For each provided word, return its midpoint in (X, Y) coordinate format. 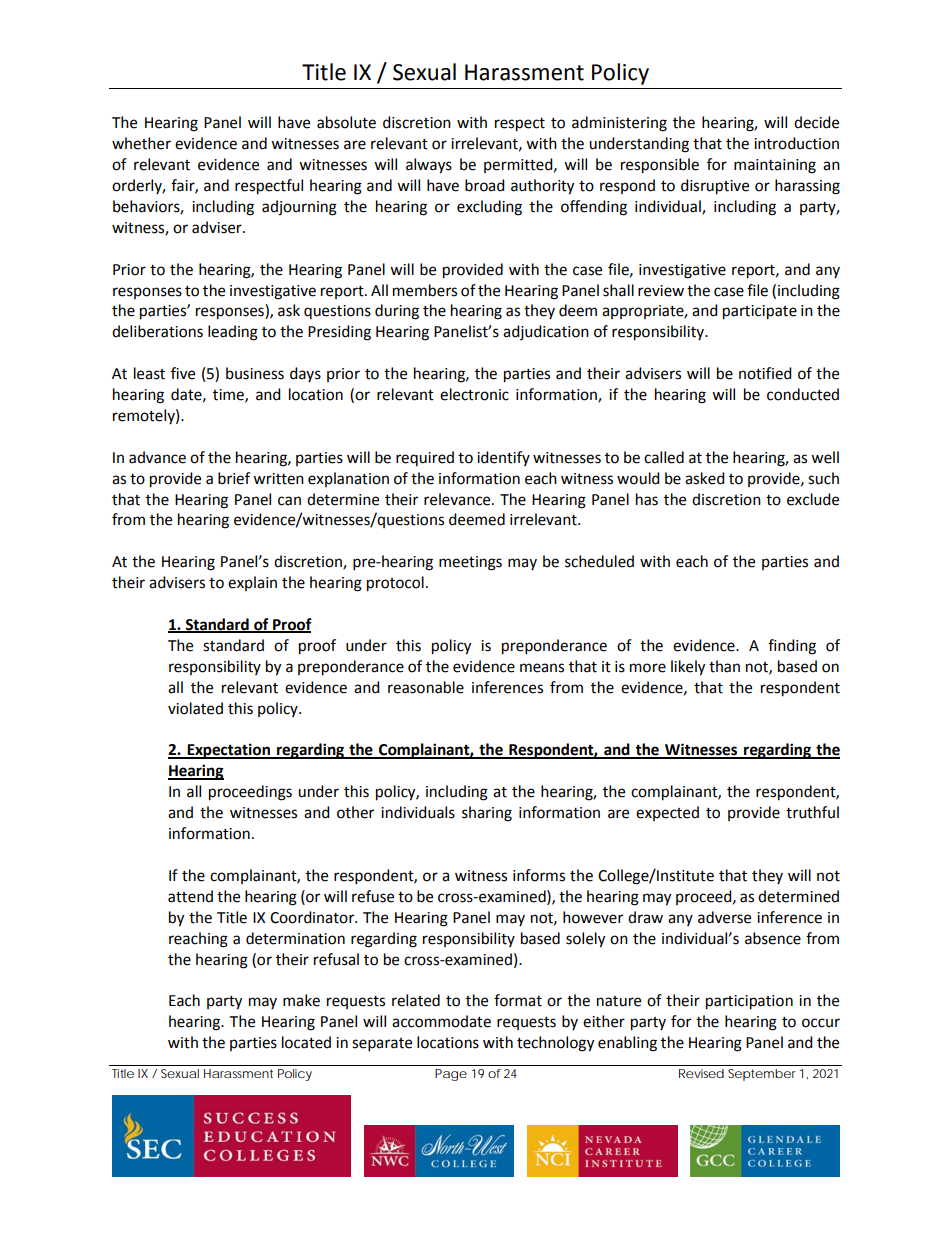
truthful (812, 812)
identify (503, 458)
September (762, 1075)
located (306, 1042)
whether (141, 143)
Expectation (228, 751)
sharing (487, 814)
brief (234, 478)
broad (485, 185)
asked (705, 478)
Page (451, 1075)
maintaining (775, 166)
